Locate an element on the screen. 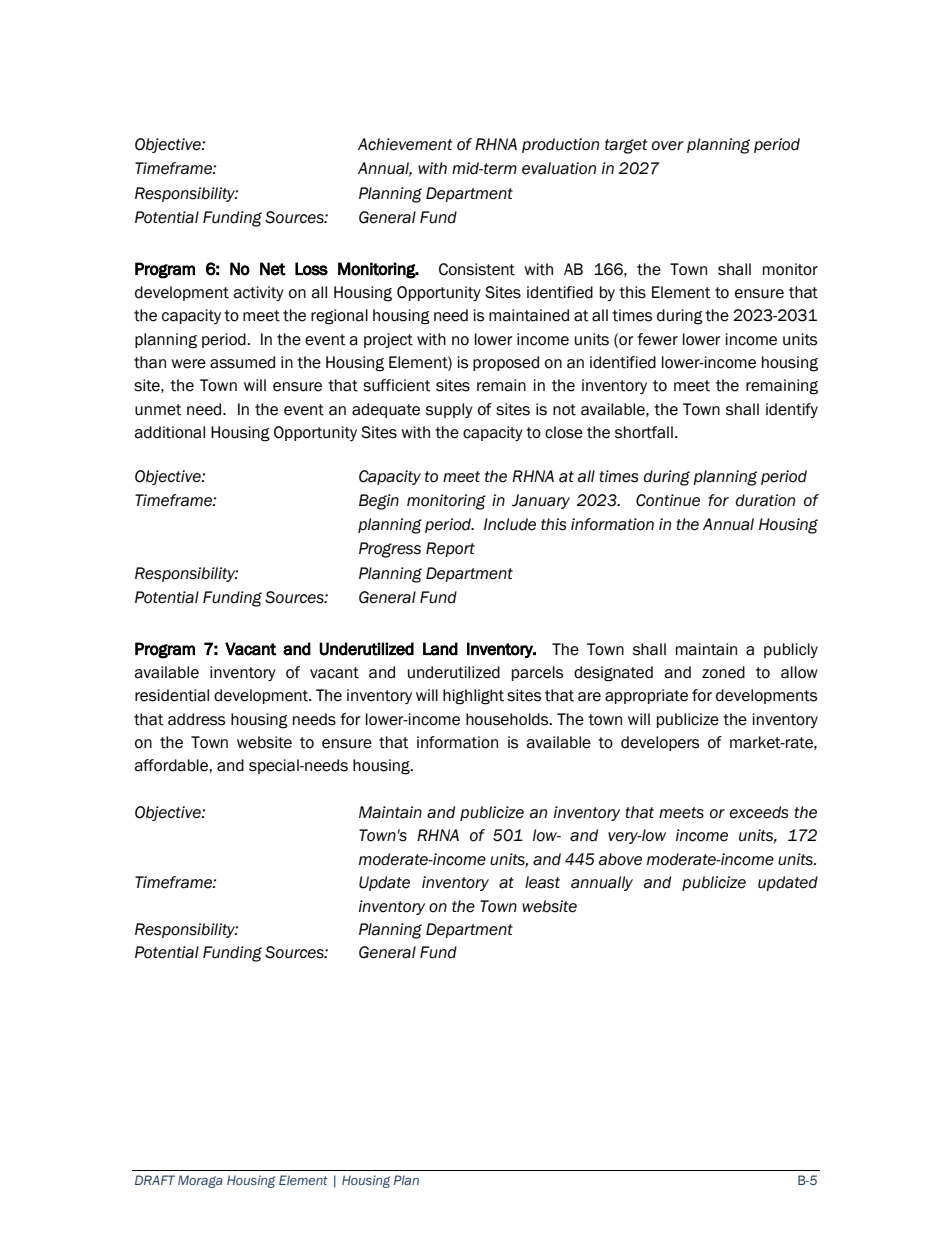 The image size is (952, 1233). DRAFT is located at coordinates (155, 1180).
